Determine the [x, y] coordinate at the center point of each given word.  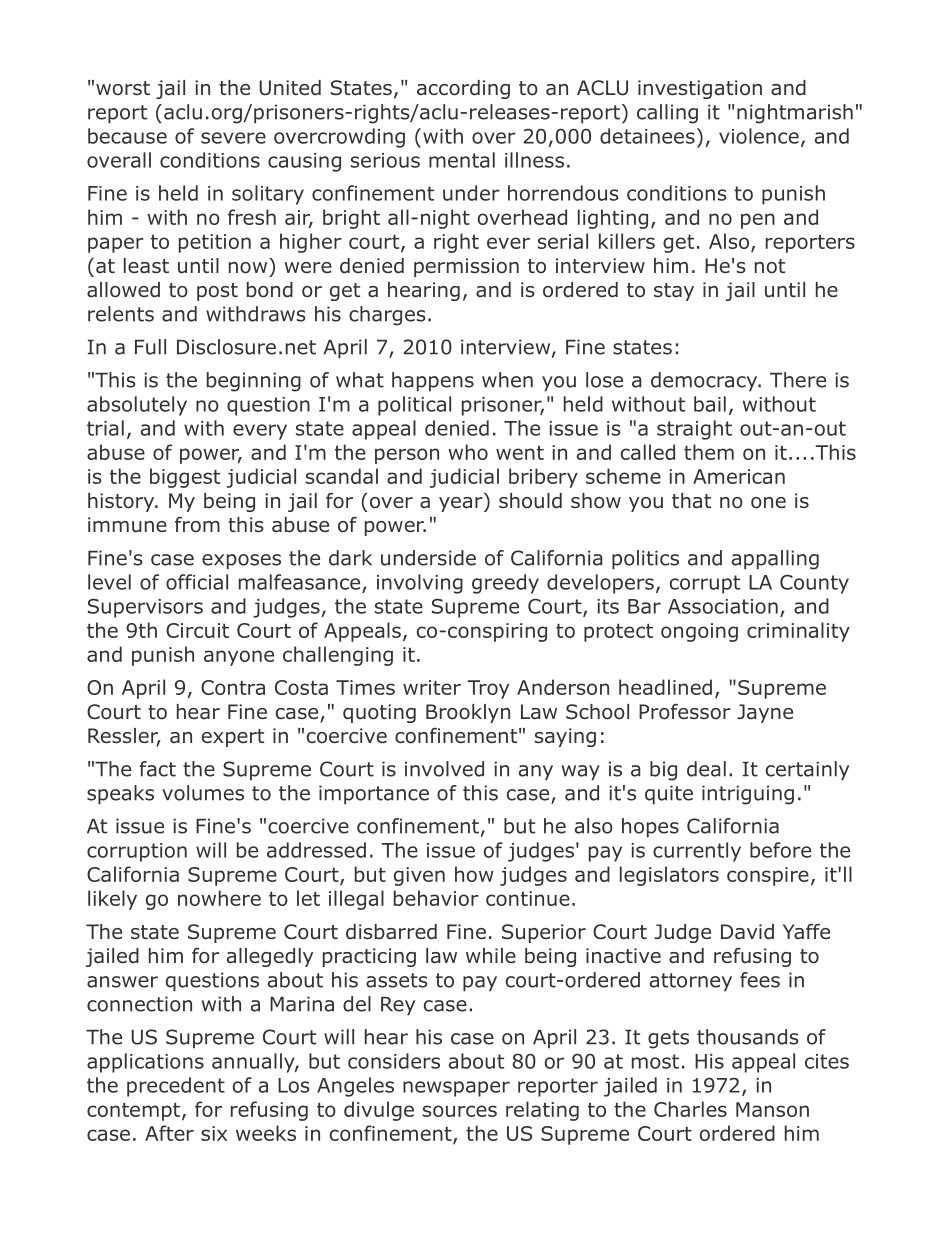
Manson [772, 1109]
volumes [203, 793]
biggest [185, 478]
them [709, 452]
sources [460, 1111]
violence [759, 136]
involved [444, 769]
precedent [176, 1087]
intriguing [748, 795]
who [468, 452]
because [127, 136]
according [463, 89]
